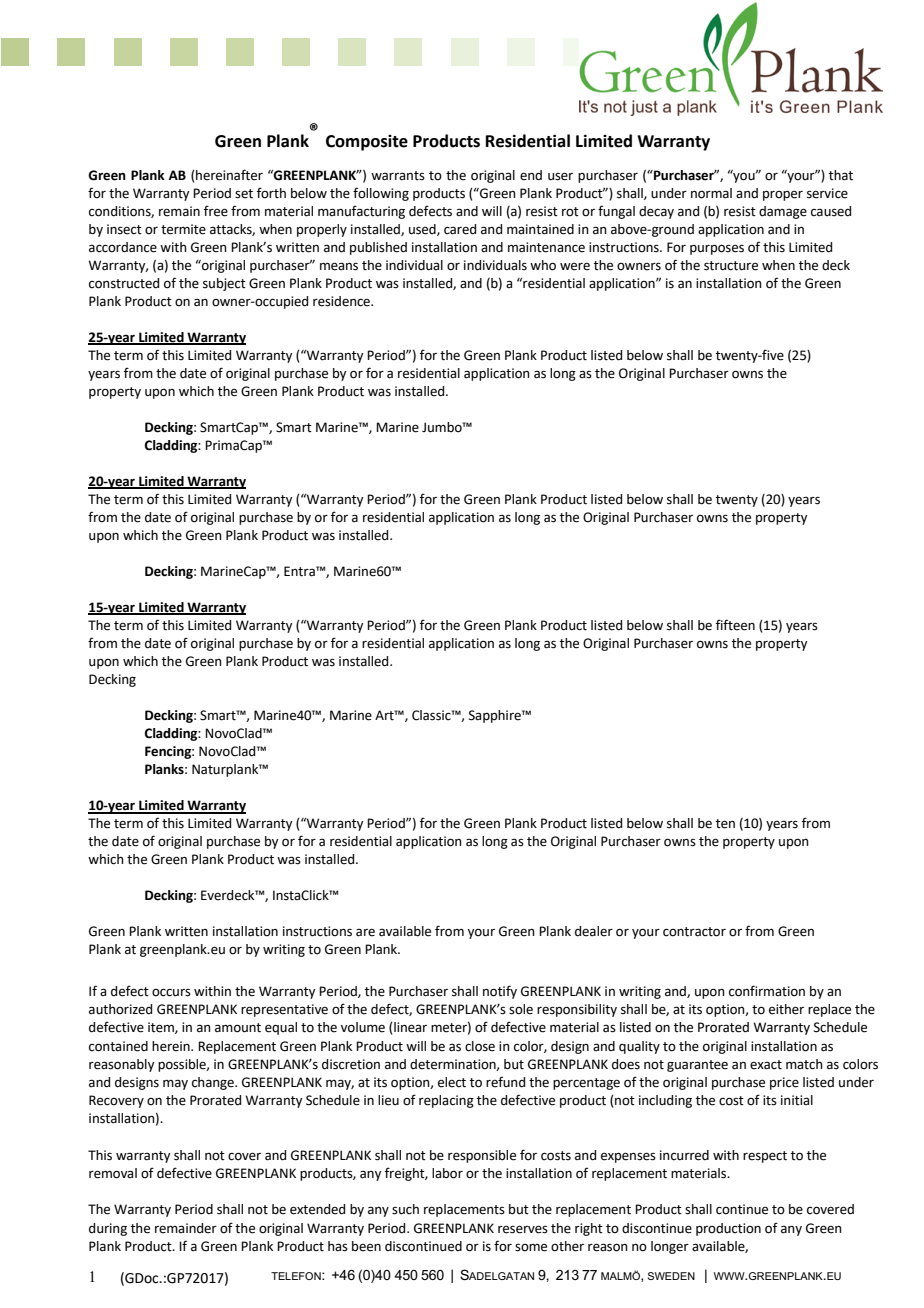 This document has height=1308, width=924. What do you see at coordinates (460, 229) in the document?
I see `cared` at bounding box center [460, 229].
